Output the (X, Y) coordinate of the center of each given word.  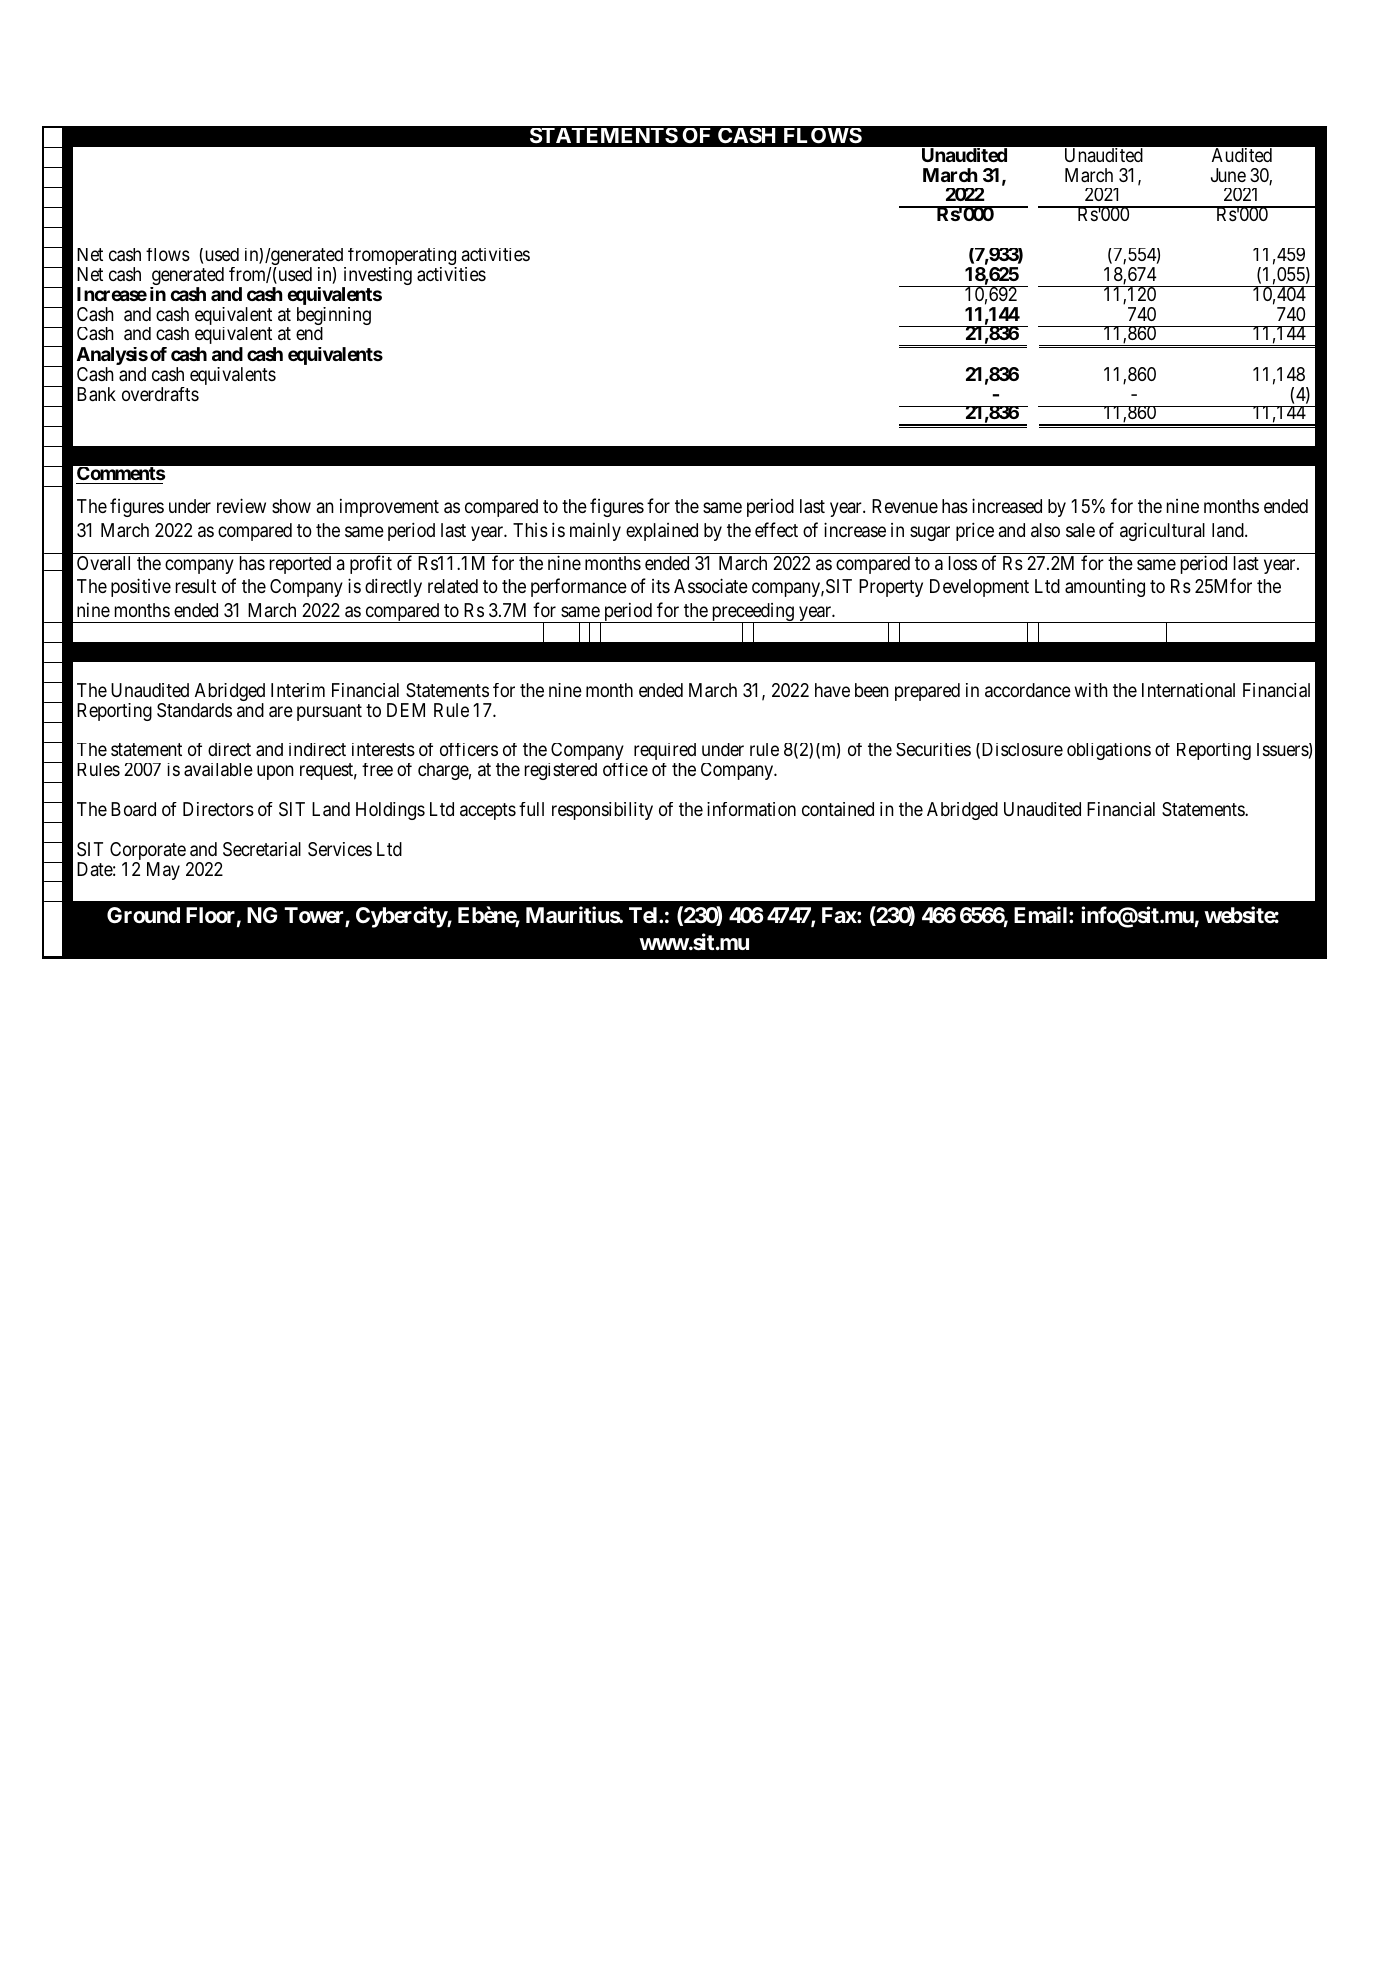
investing (377, 277)
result (196, 586)
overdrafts (160, 394)
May (163, 871)
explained (662, 532)
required (665, 751)
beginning (334, 317)
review (241, 505)
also (1045, 530)
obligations (1109, 751)
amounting (1105, 587)
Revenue (905, 506)
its (661, 586)
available (218, 770)
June (1228, 175)
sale (1080, 530)
